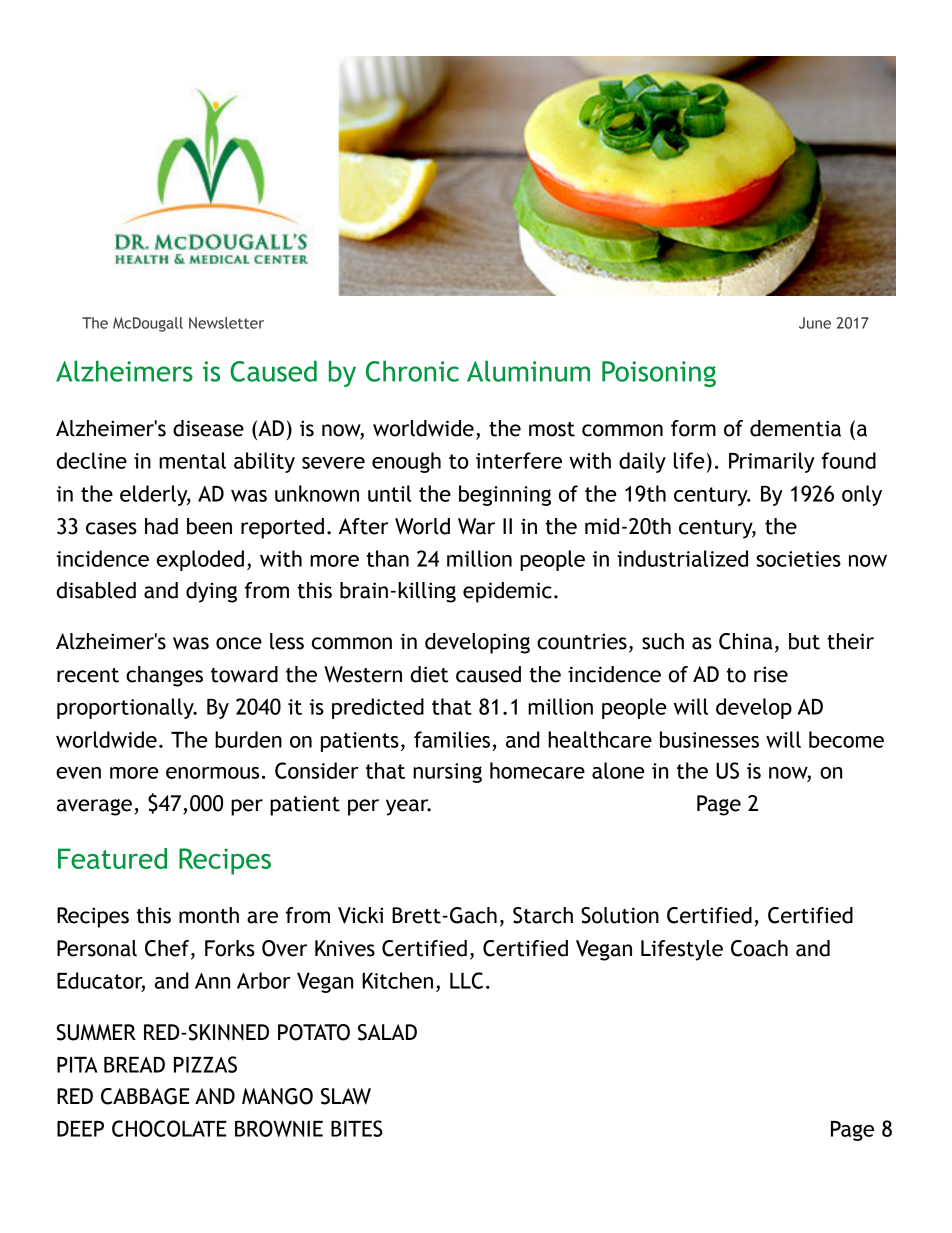 The width and height of the screenshot is (952, 1233). I want to click on Chronic, so click(412, 371).
